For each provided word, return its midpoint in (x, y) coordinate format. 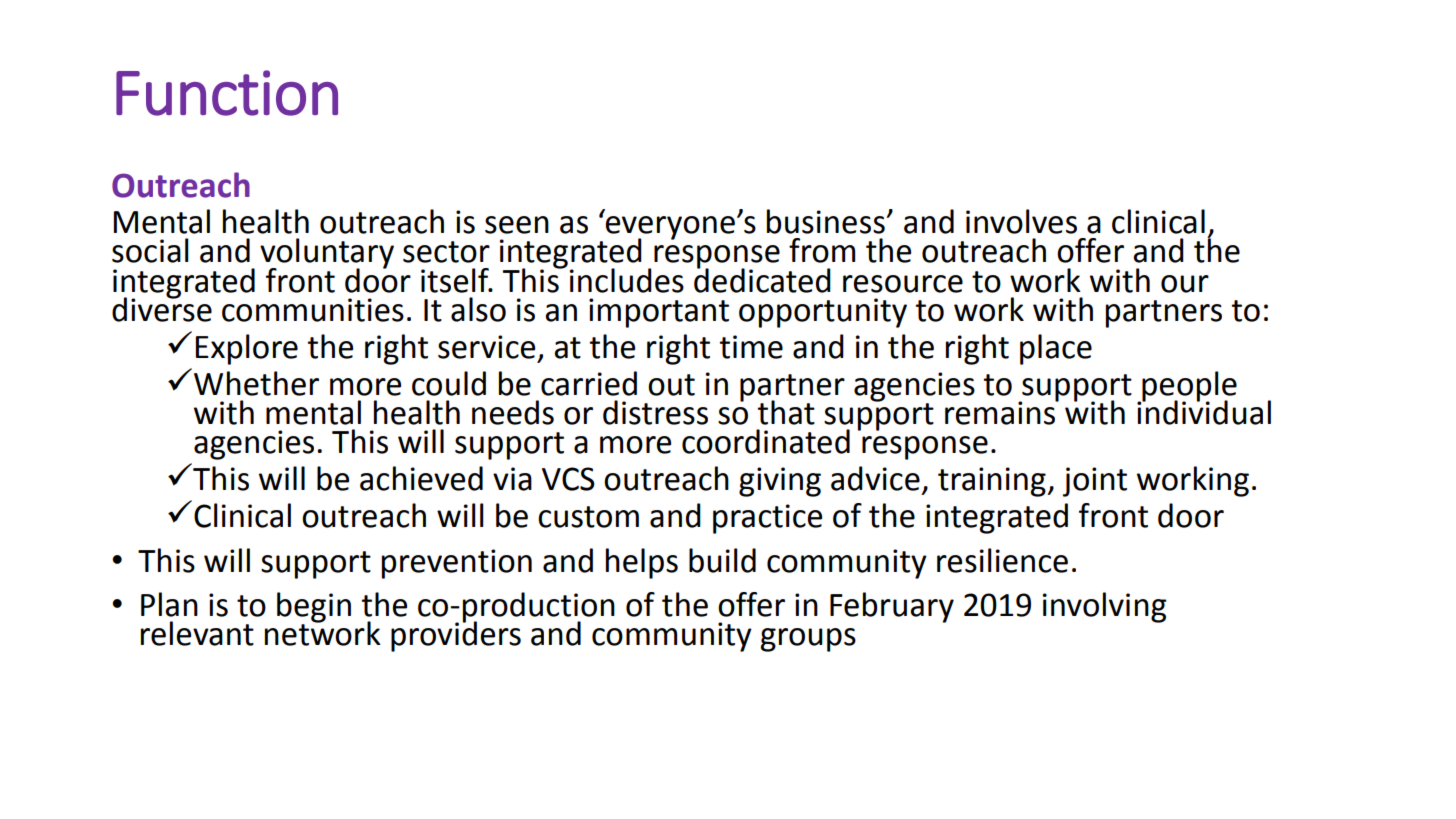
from (822, 250)
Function (227, 93)
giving (780, 482)
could (449, 383)
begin (314, 608)
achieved (421, 478)
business (827, 221)
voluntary (327, 254)
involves (1021, 221)
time (751, 347)
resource (903, 284)
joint (1095, 482)
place (1056, 349)
